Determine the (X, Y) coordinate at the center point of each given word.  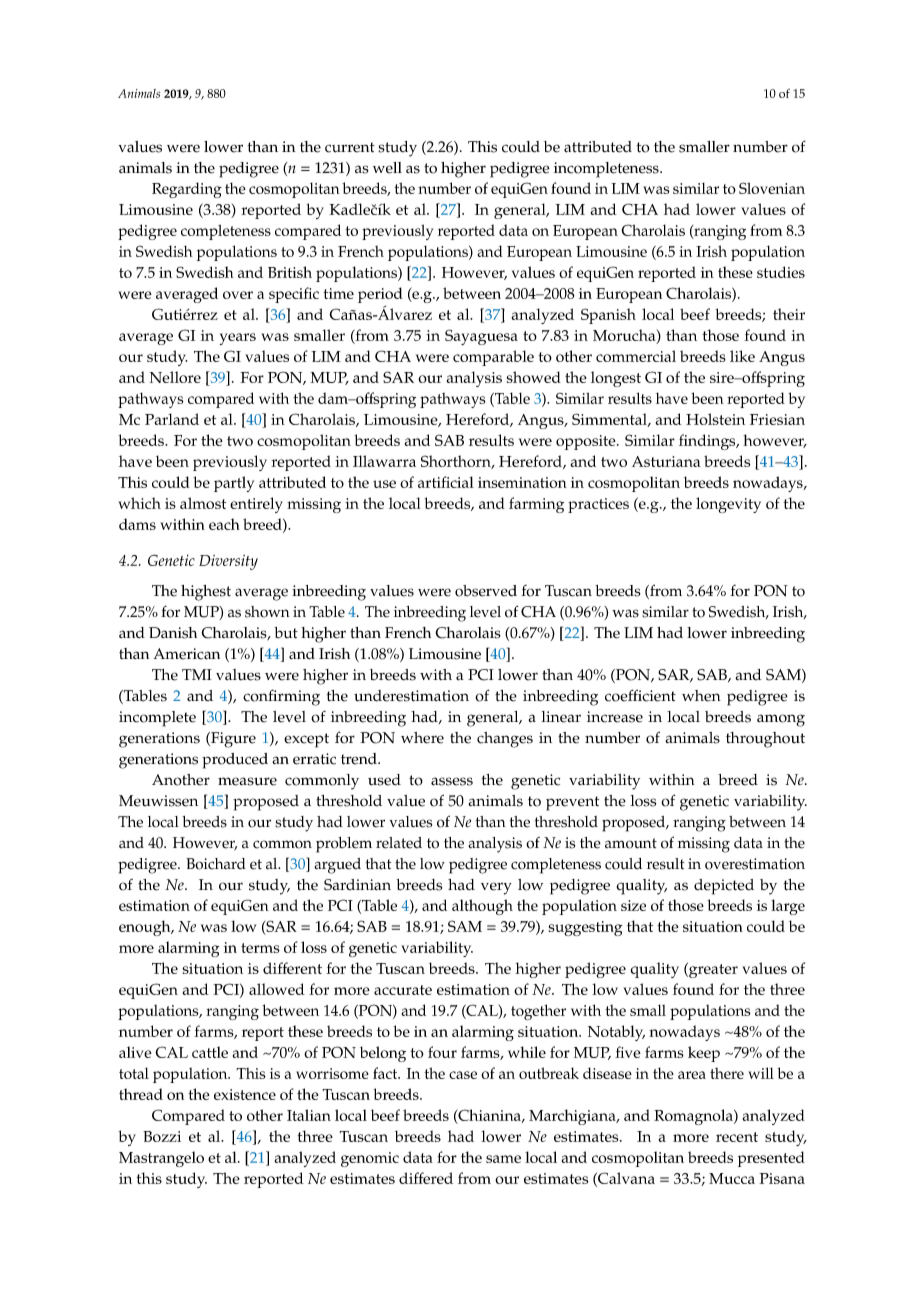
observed (486, 591)
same (503, 1159)
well (387, 168)
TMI (197, 674)
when (701, 696)
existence (245, 1094)
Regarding (187, 190)
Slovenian (772, 188)
